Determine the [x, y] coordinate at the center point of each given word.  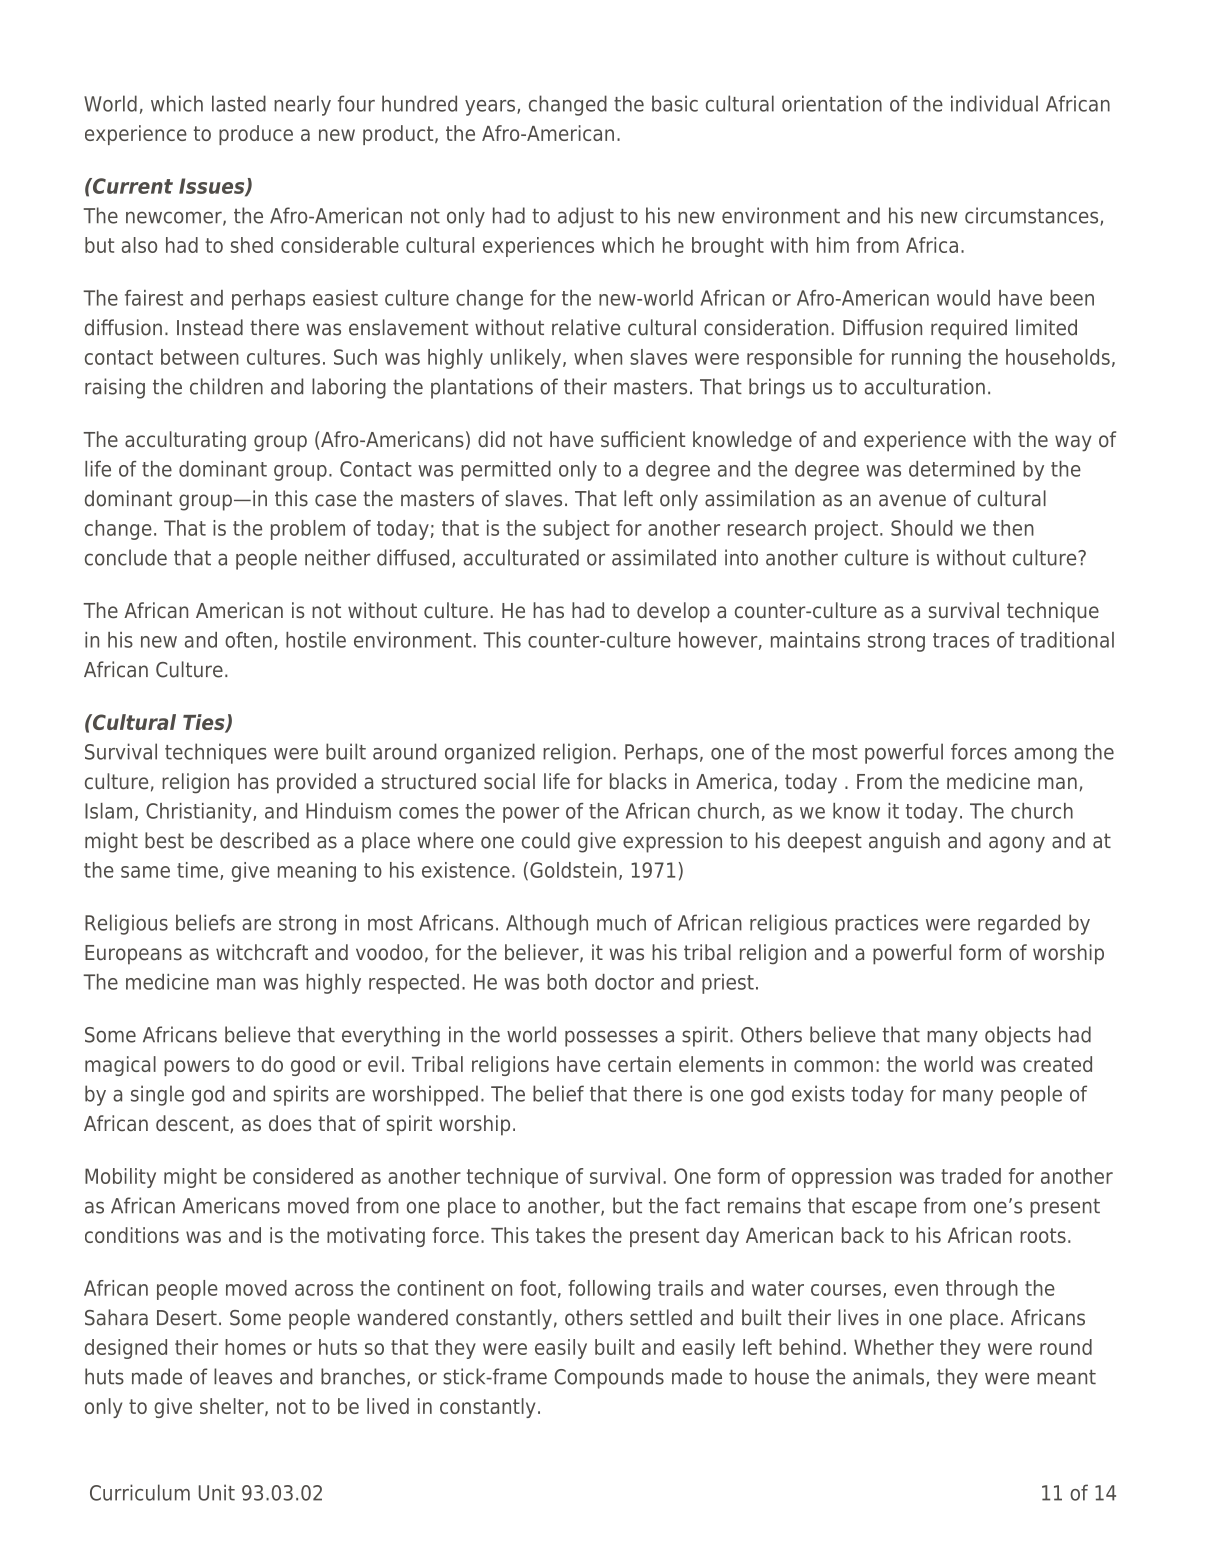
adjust [586, 217]
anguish [904, 842]
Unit [217, 1492]
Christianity [200, 813]
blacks [638, 781]
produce [256, 135]
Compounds [609, 1378]
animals [890, 1377]
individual [994, 103]
